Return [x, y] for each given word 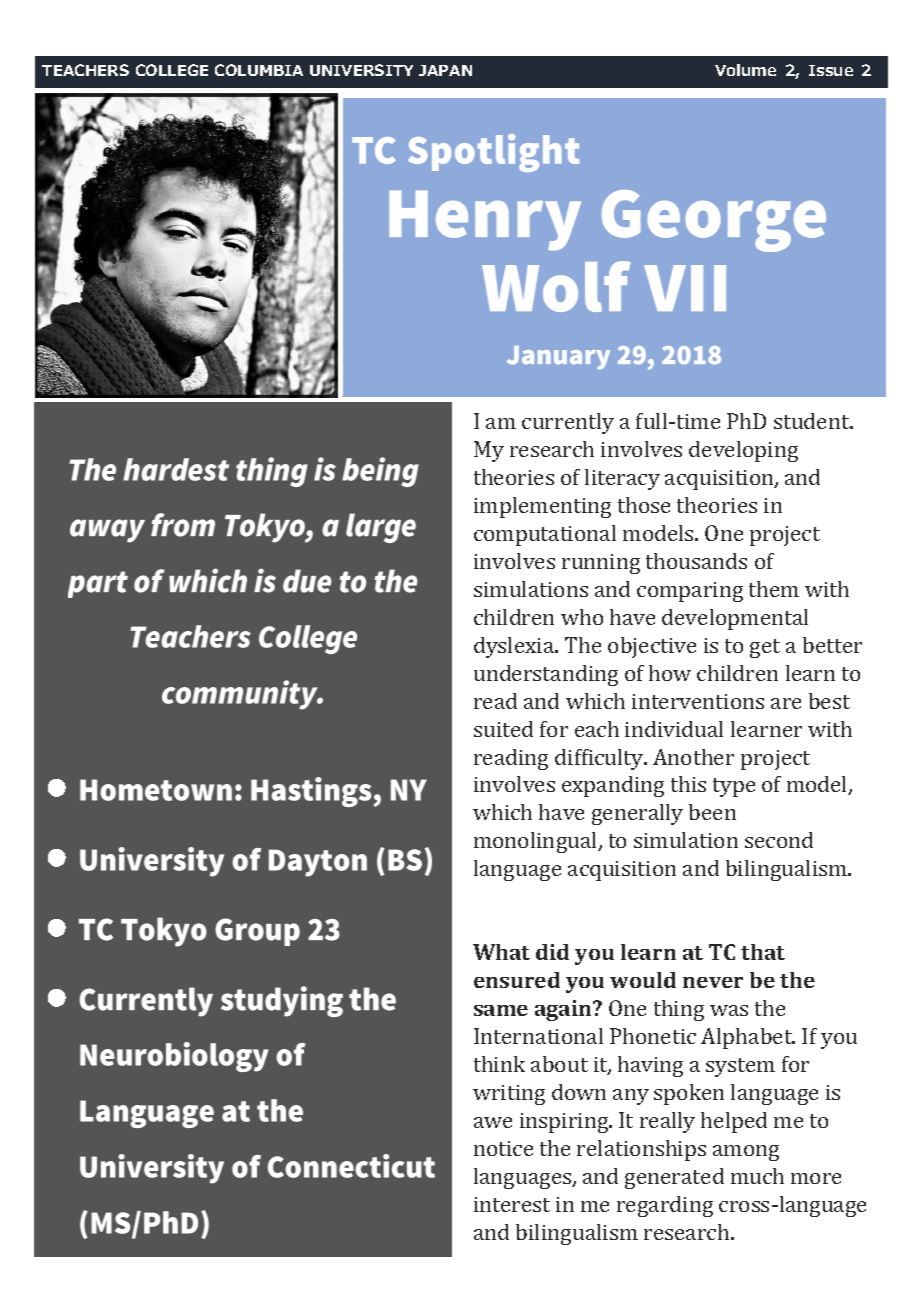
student [813, 421]
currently [568, 423]
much [757, 1176]
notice [503, 1148]
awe [493, 1122]
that [763, 952]
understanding [546, 675]
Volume [745, 70]
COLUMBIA [259, 70]
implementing [542, 507]
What [501, 952]
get [765, 648]
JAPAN [445, 70]
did [552, 952]
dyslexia [515, 647]
